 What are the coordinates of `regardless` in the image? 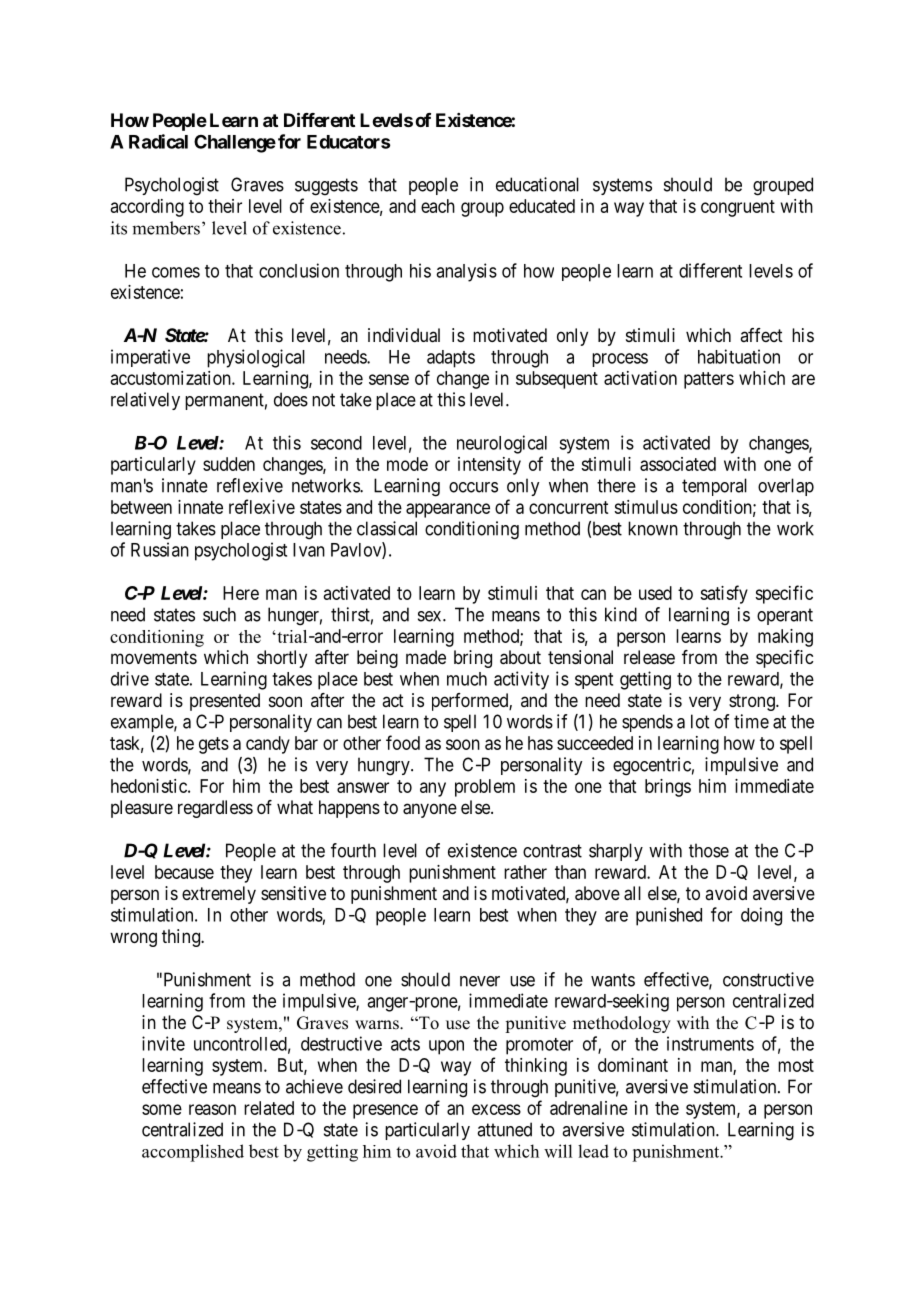 It's located at (215, 809).
